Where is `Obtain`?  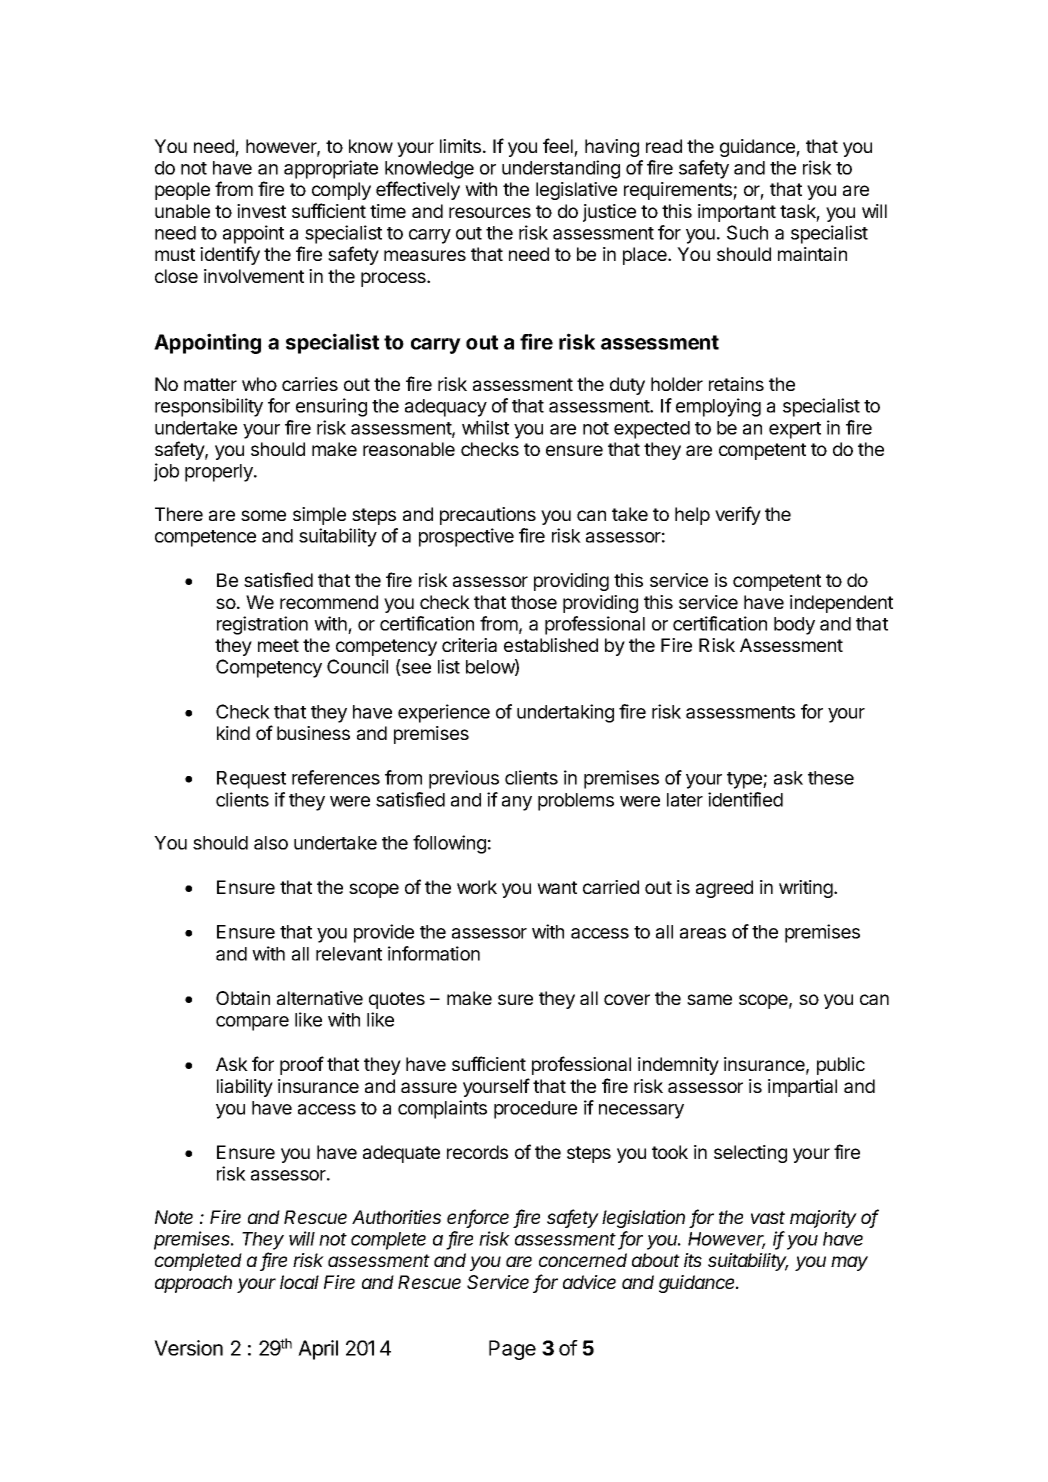
Obtain is located at coordinates (243, 998).
